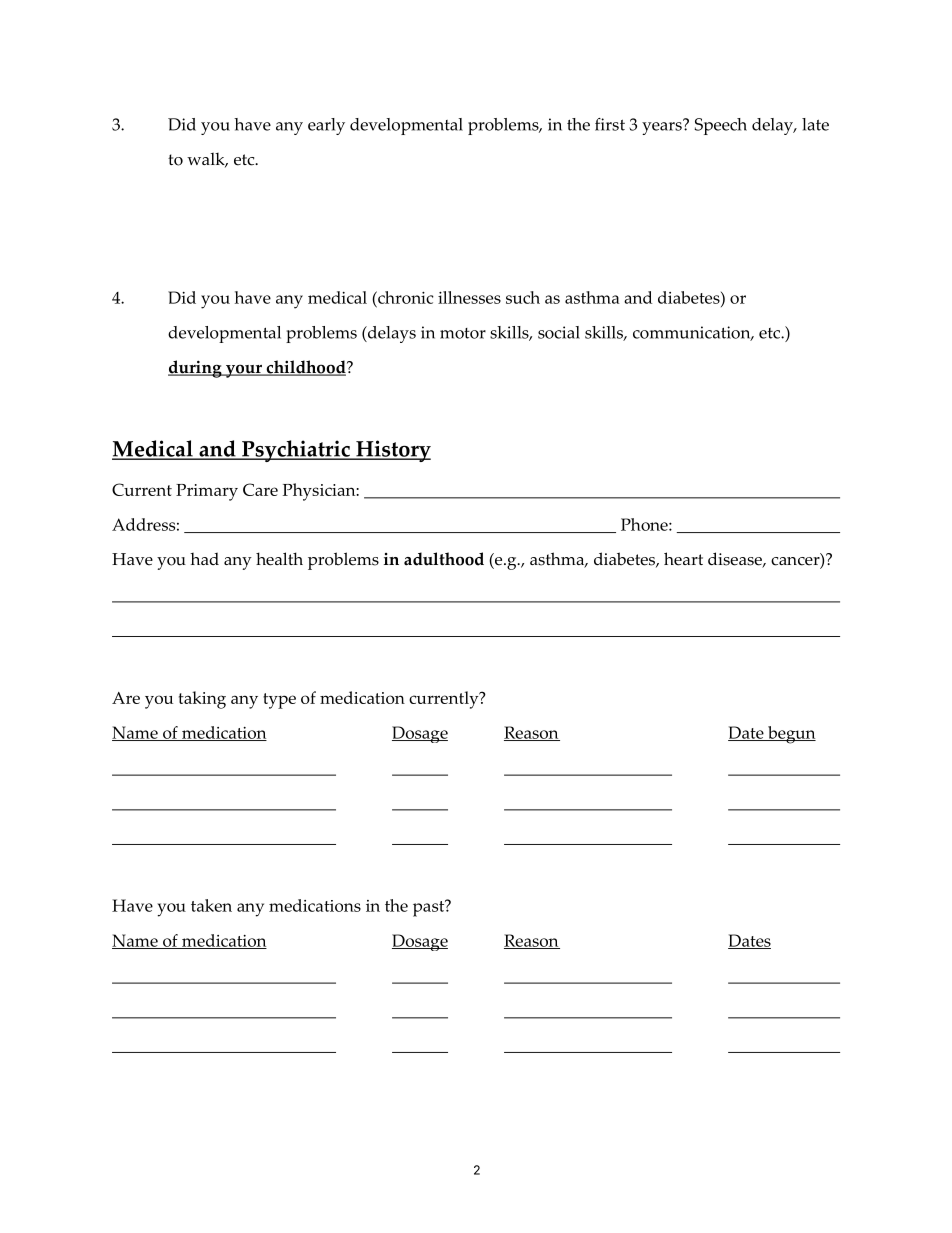 The width and height of the screenshot is (952, 1233). Describe the element at coordinates (326, 126) in the screenshot. I see `early` at that location.
